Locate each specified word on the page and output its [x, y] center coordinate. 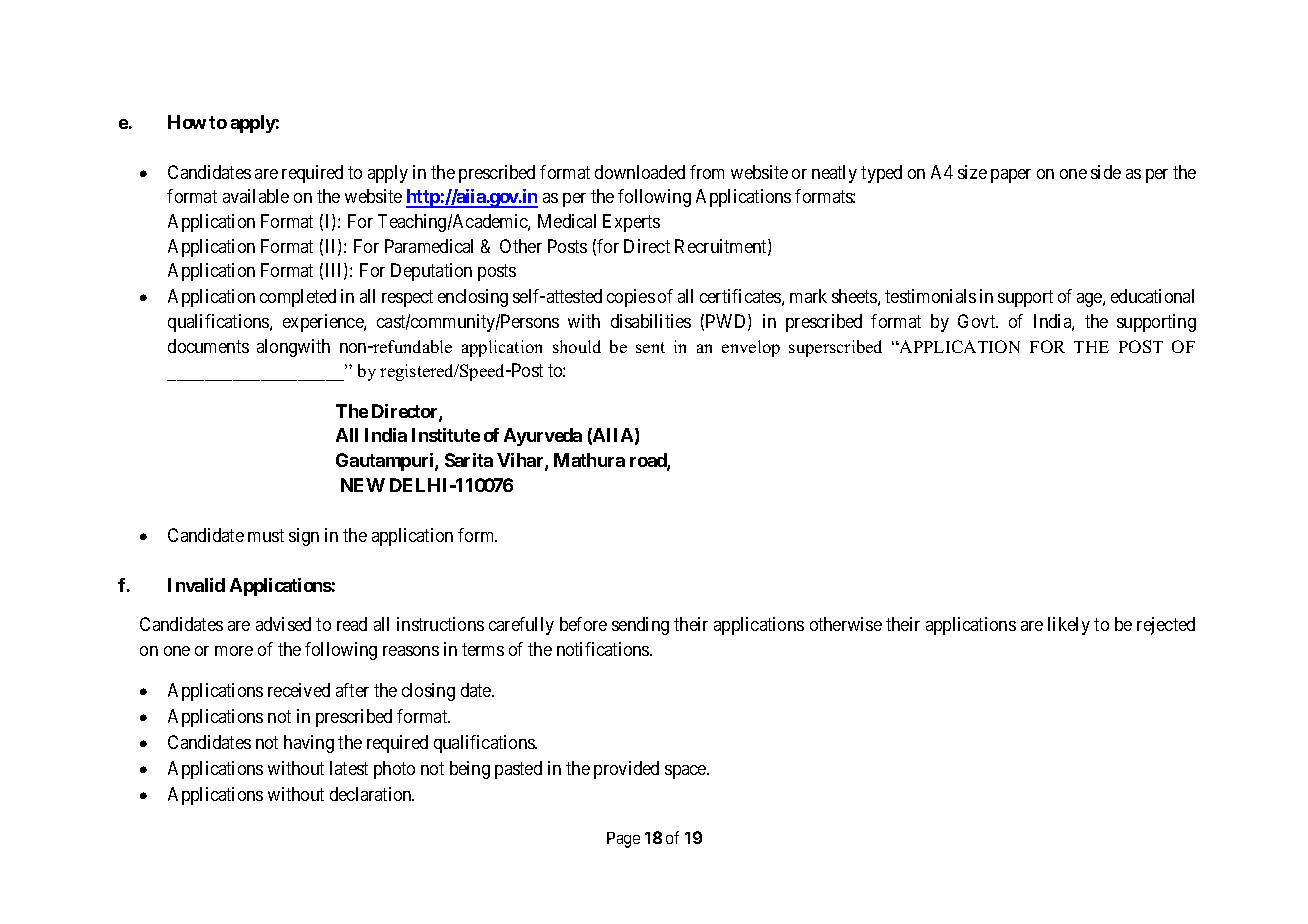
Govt [978, 321]
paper [1011, 176]
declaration [372, 794]
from [707, 172]
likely [1069, 626]
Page [623, 840]
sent [650, 347]
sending [640, 626]
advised [283, 624]
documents [208, 346]
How [187, 122]
